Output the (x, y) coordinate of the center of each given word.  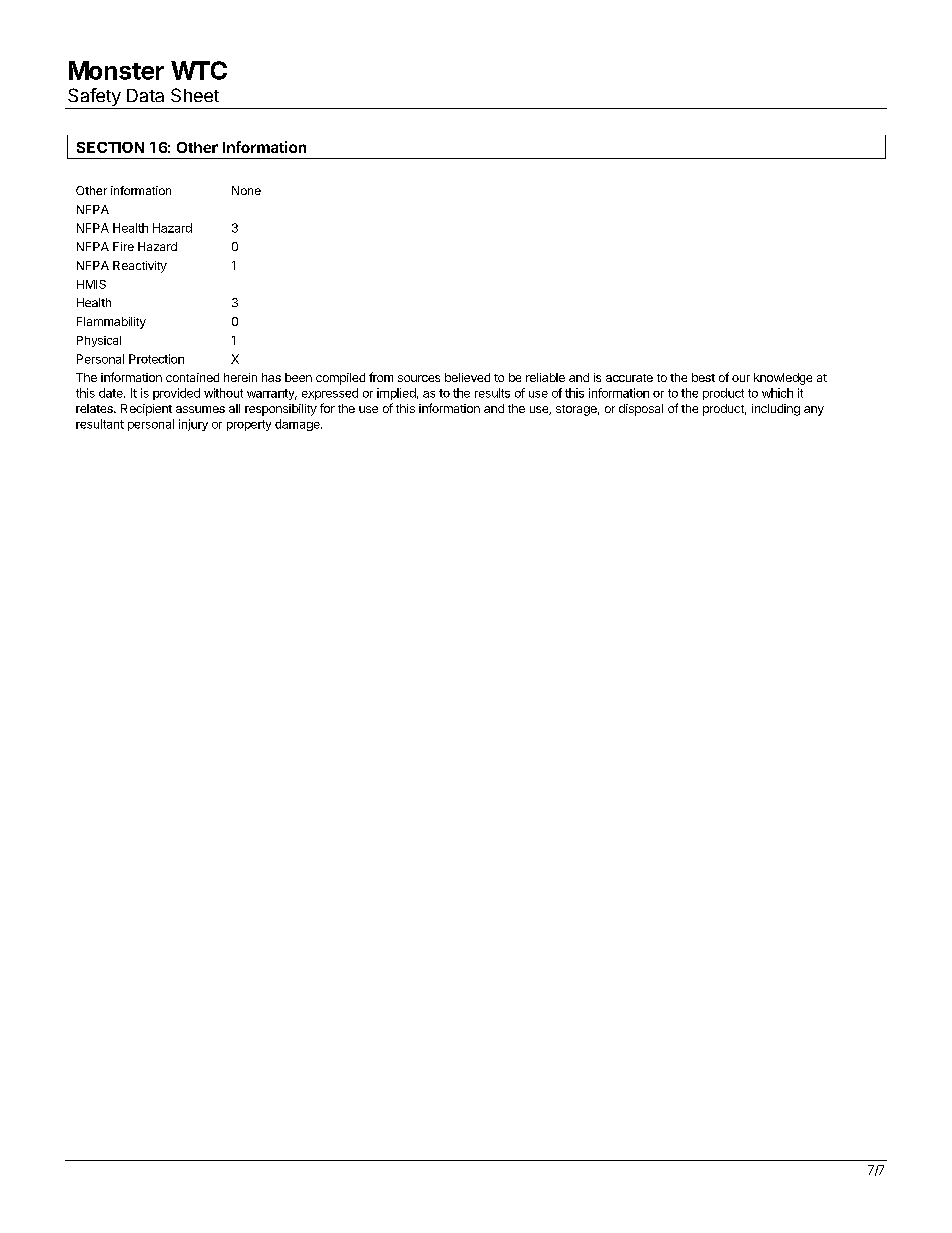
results (492, 393)
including (776, 410)
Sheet (195, 95)
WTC (199, 70)
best (703, 377)
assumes (200, 409)
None (246, 190)
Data (145, 95)
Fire (123, 246)
